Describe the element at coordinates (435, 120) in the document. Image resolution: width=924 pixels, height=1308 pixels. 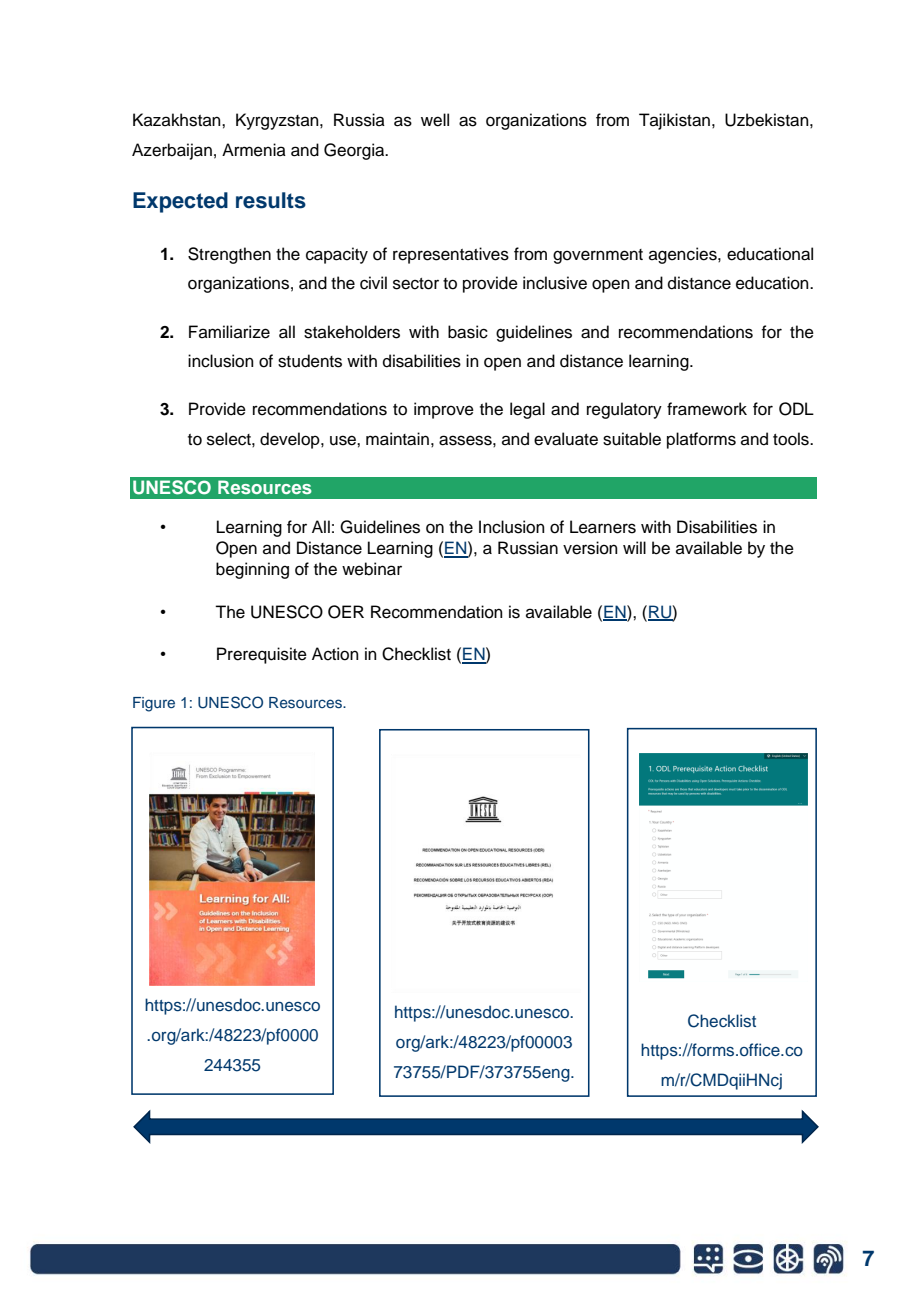
I see `well` at that location.
